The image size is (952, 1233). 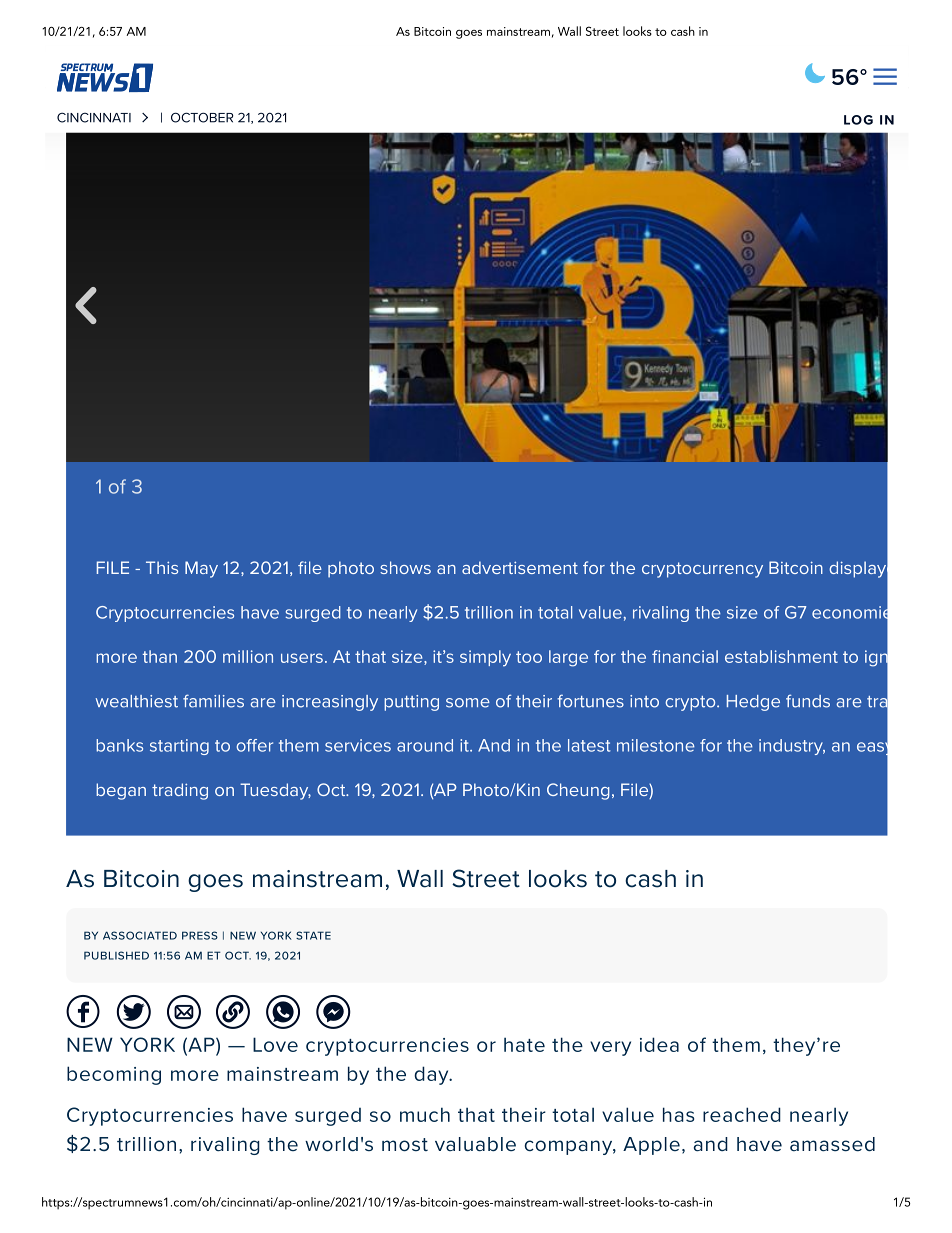 I want to click on establishment, so click(x=781, y=656).
